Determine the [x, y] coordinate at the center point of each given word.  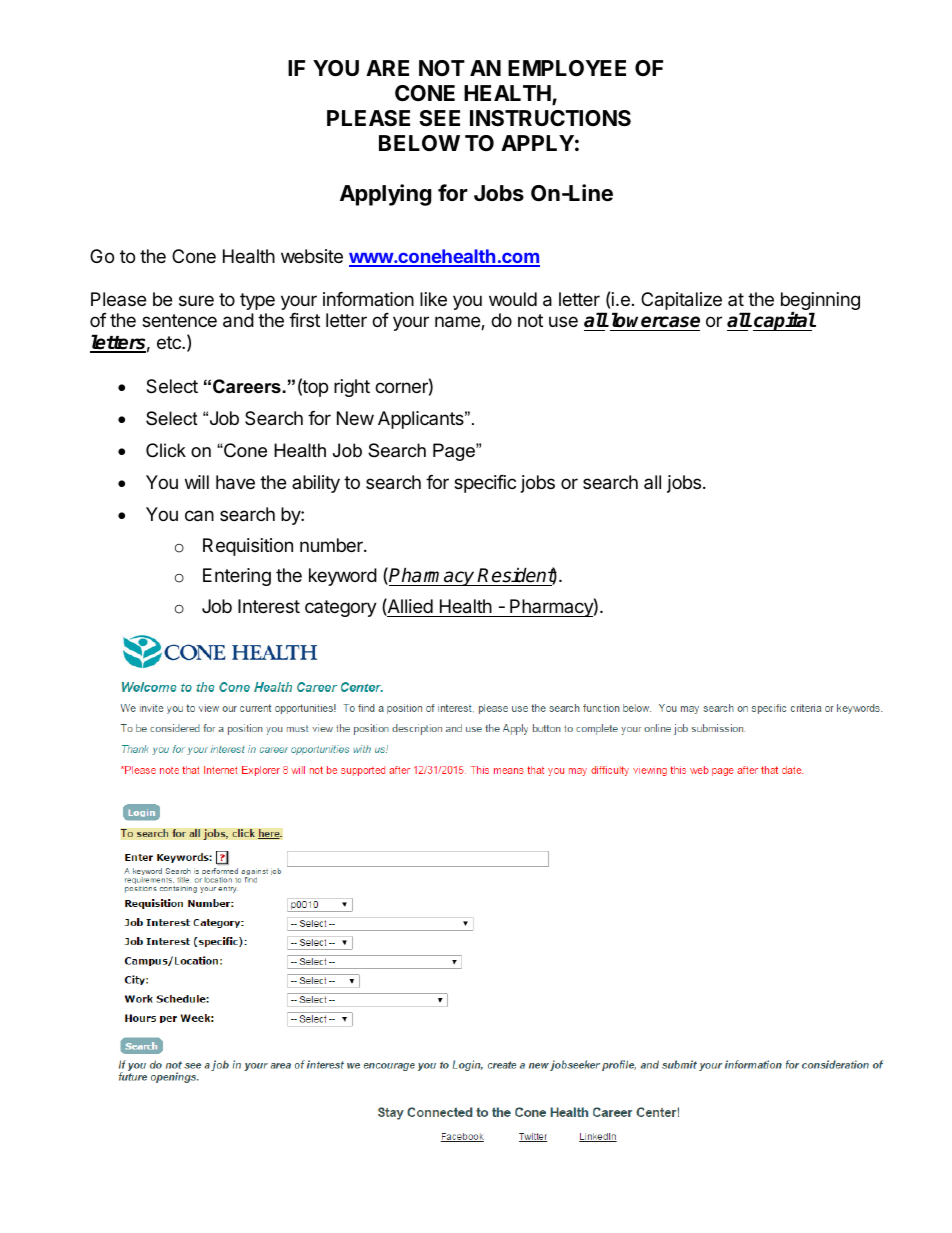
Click [166, 450]
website [312, 256]
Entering [237, 577]
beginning [820, 302]
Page [455, 452]
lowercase [656, 320]
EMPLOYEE [567, 68]
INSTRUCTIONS [550, 118]
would [513, 299]
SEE [439, 118]
